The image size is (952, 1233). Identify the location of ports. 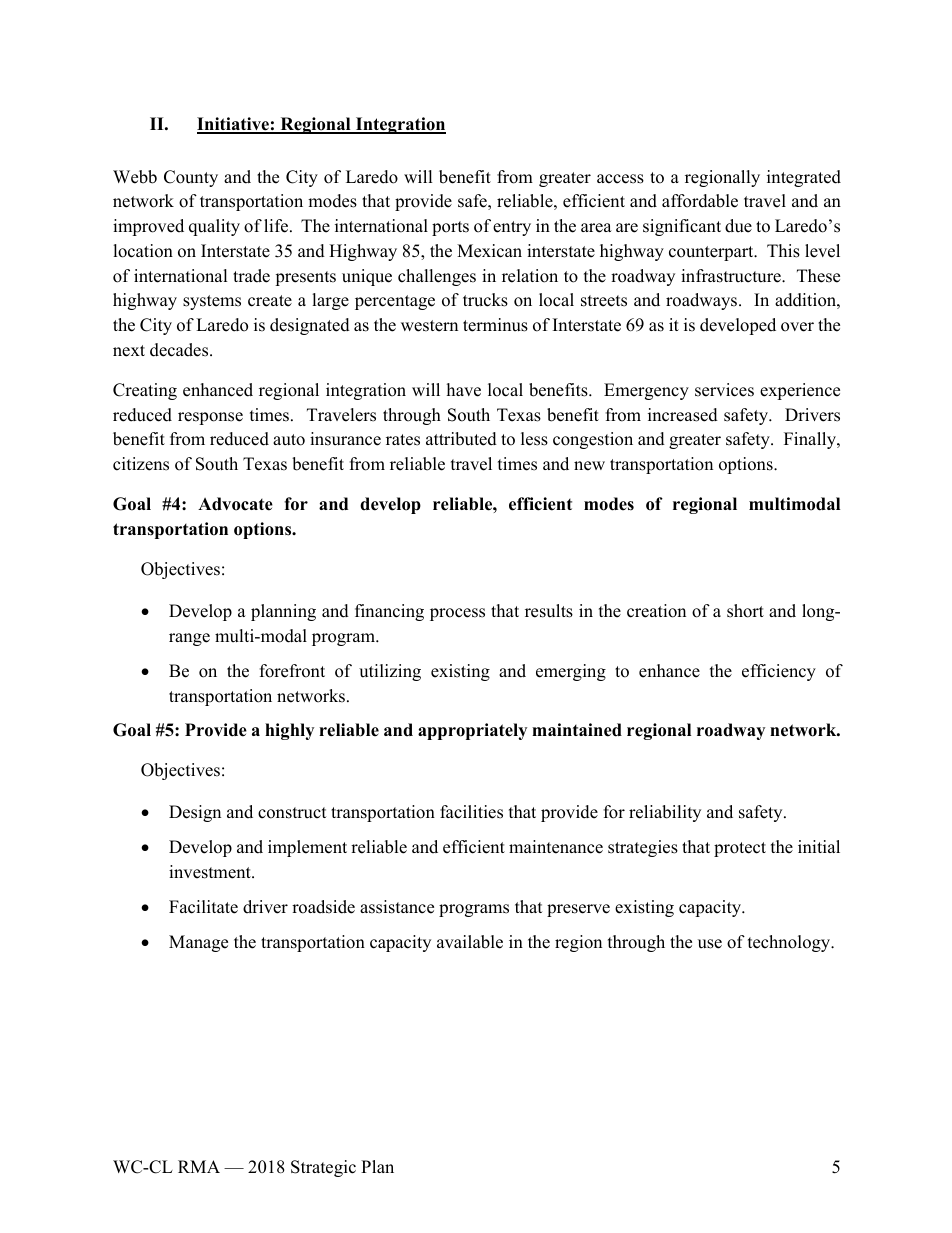
(450, 228).
